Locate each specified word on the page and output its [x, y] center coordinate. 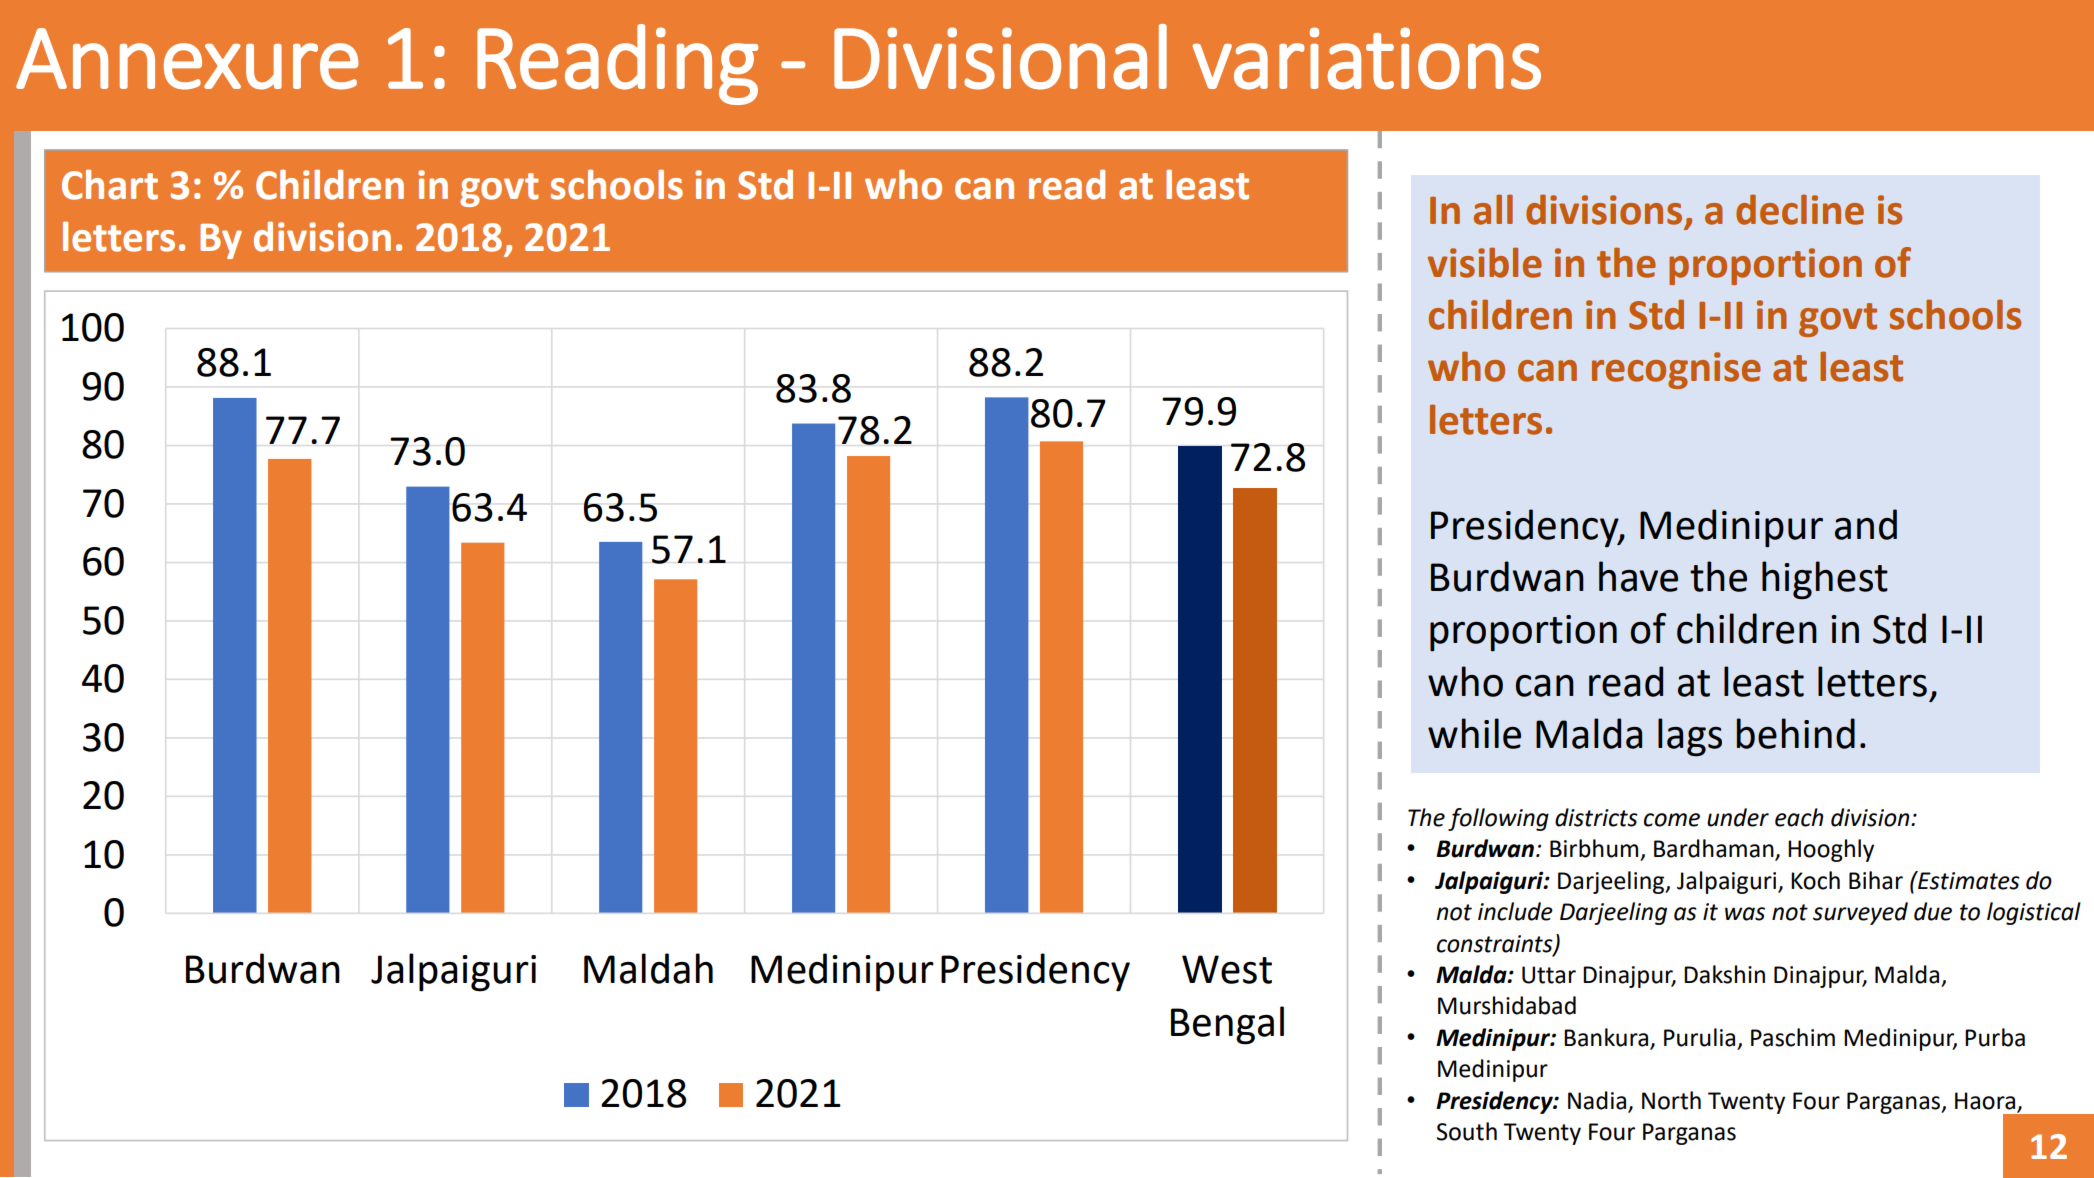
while [1474, 733]
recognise [1676, 370]
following [1498, 819]
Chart [110, 185]
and [1866, 524]
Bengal [1227, 1025]
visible [1484, 262]
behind [1796, 733]
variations [1367, 58]
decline [1800, 209]
